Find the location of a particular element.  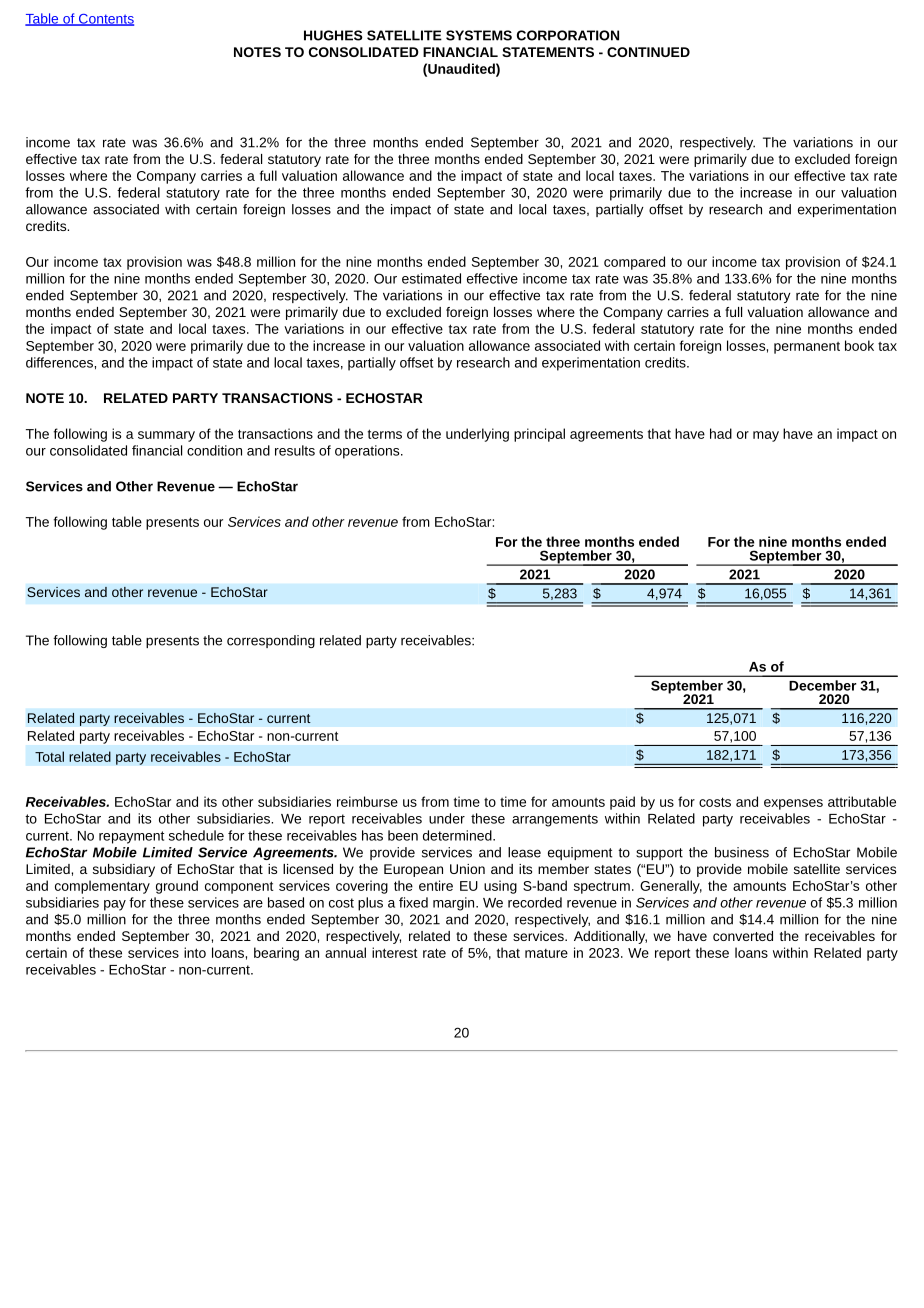

CONTINUED is located at coordinates (648, 52).
